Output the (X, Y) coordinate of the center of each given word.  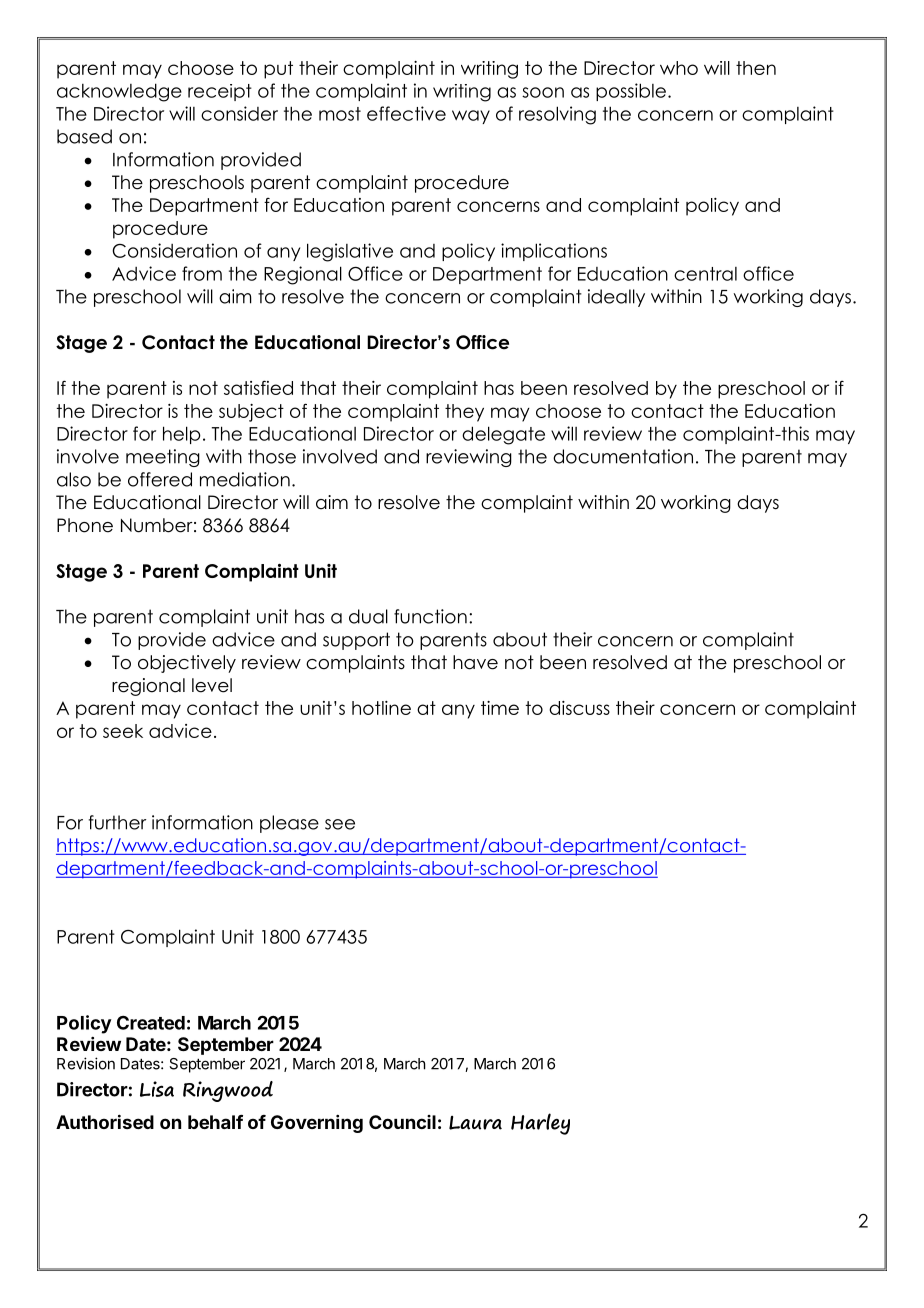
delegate (503, 435)
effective (406, 113)
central (705, 274)
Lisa (157, 1089)
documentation (623, 456)
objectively (187, 664)
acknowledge (119, 92)
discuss (579, 708)
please (289, 824)
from (202, 273)
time (500, 708)
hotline (381, 708)
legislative (350, 252)
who (679, 68)
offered (160, 479)
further (117, 822)
